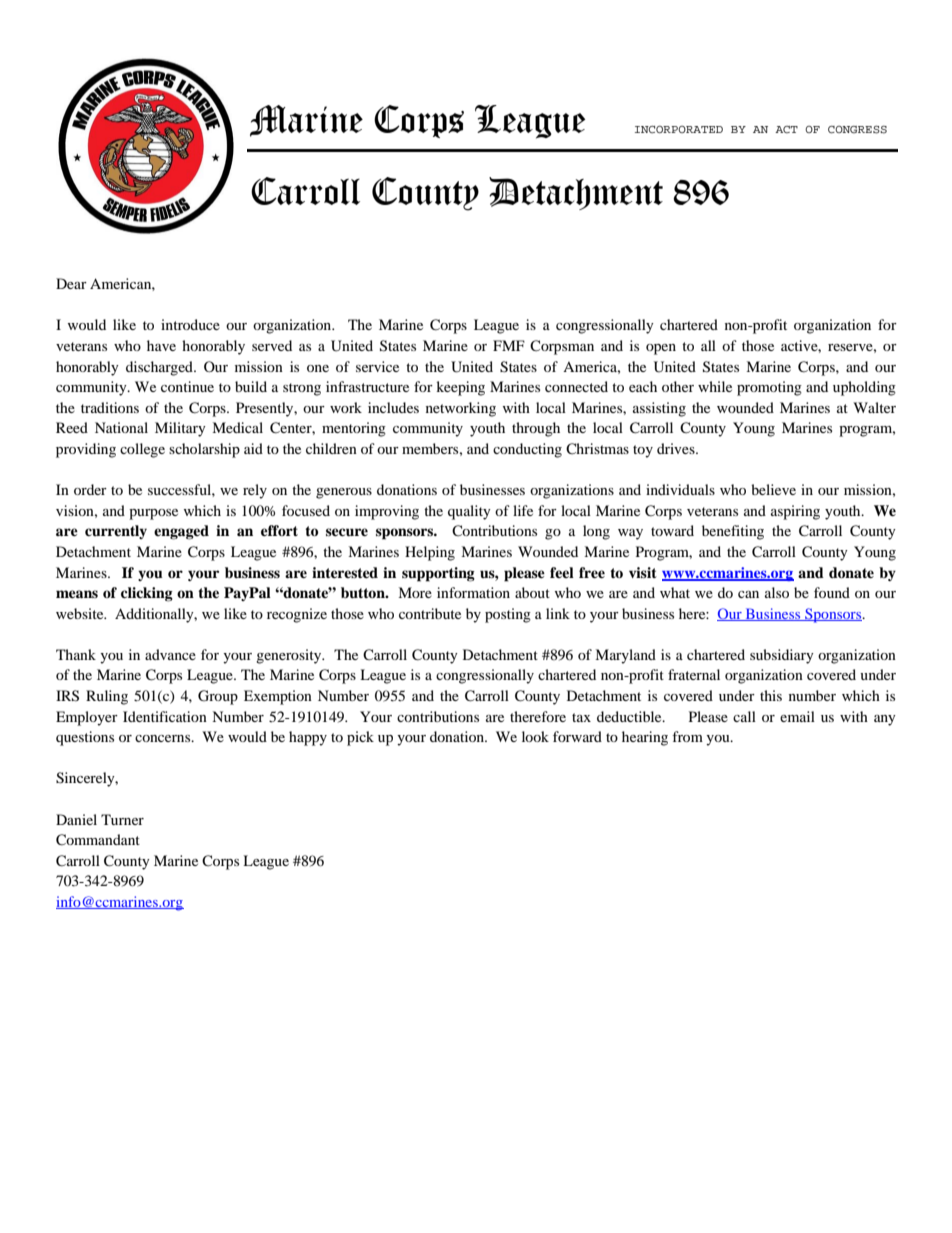 The image size is (952, 1233). What do you see at coordinates (535, 736) in the screenshot?
I see `look` at bounding box center [535, 736].
